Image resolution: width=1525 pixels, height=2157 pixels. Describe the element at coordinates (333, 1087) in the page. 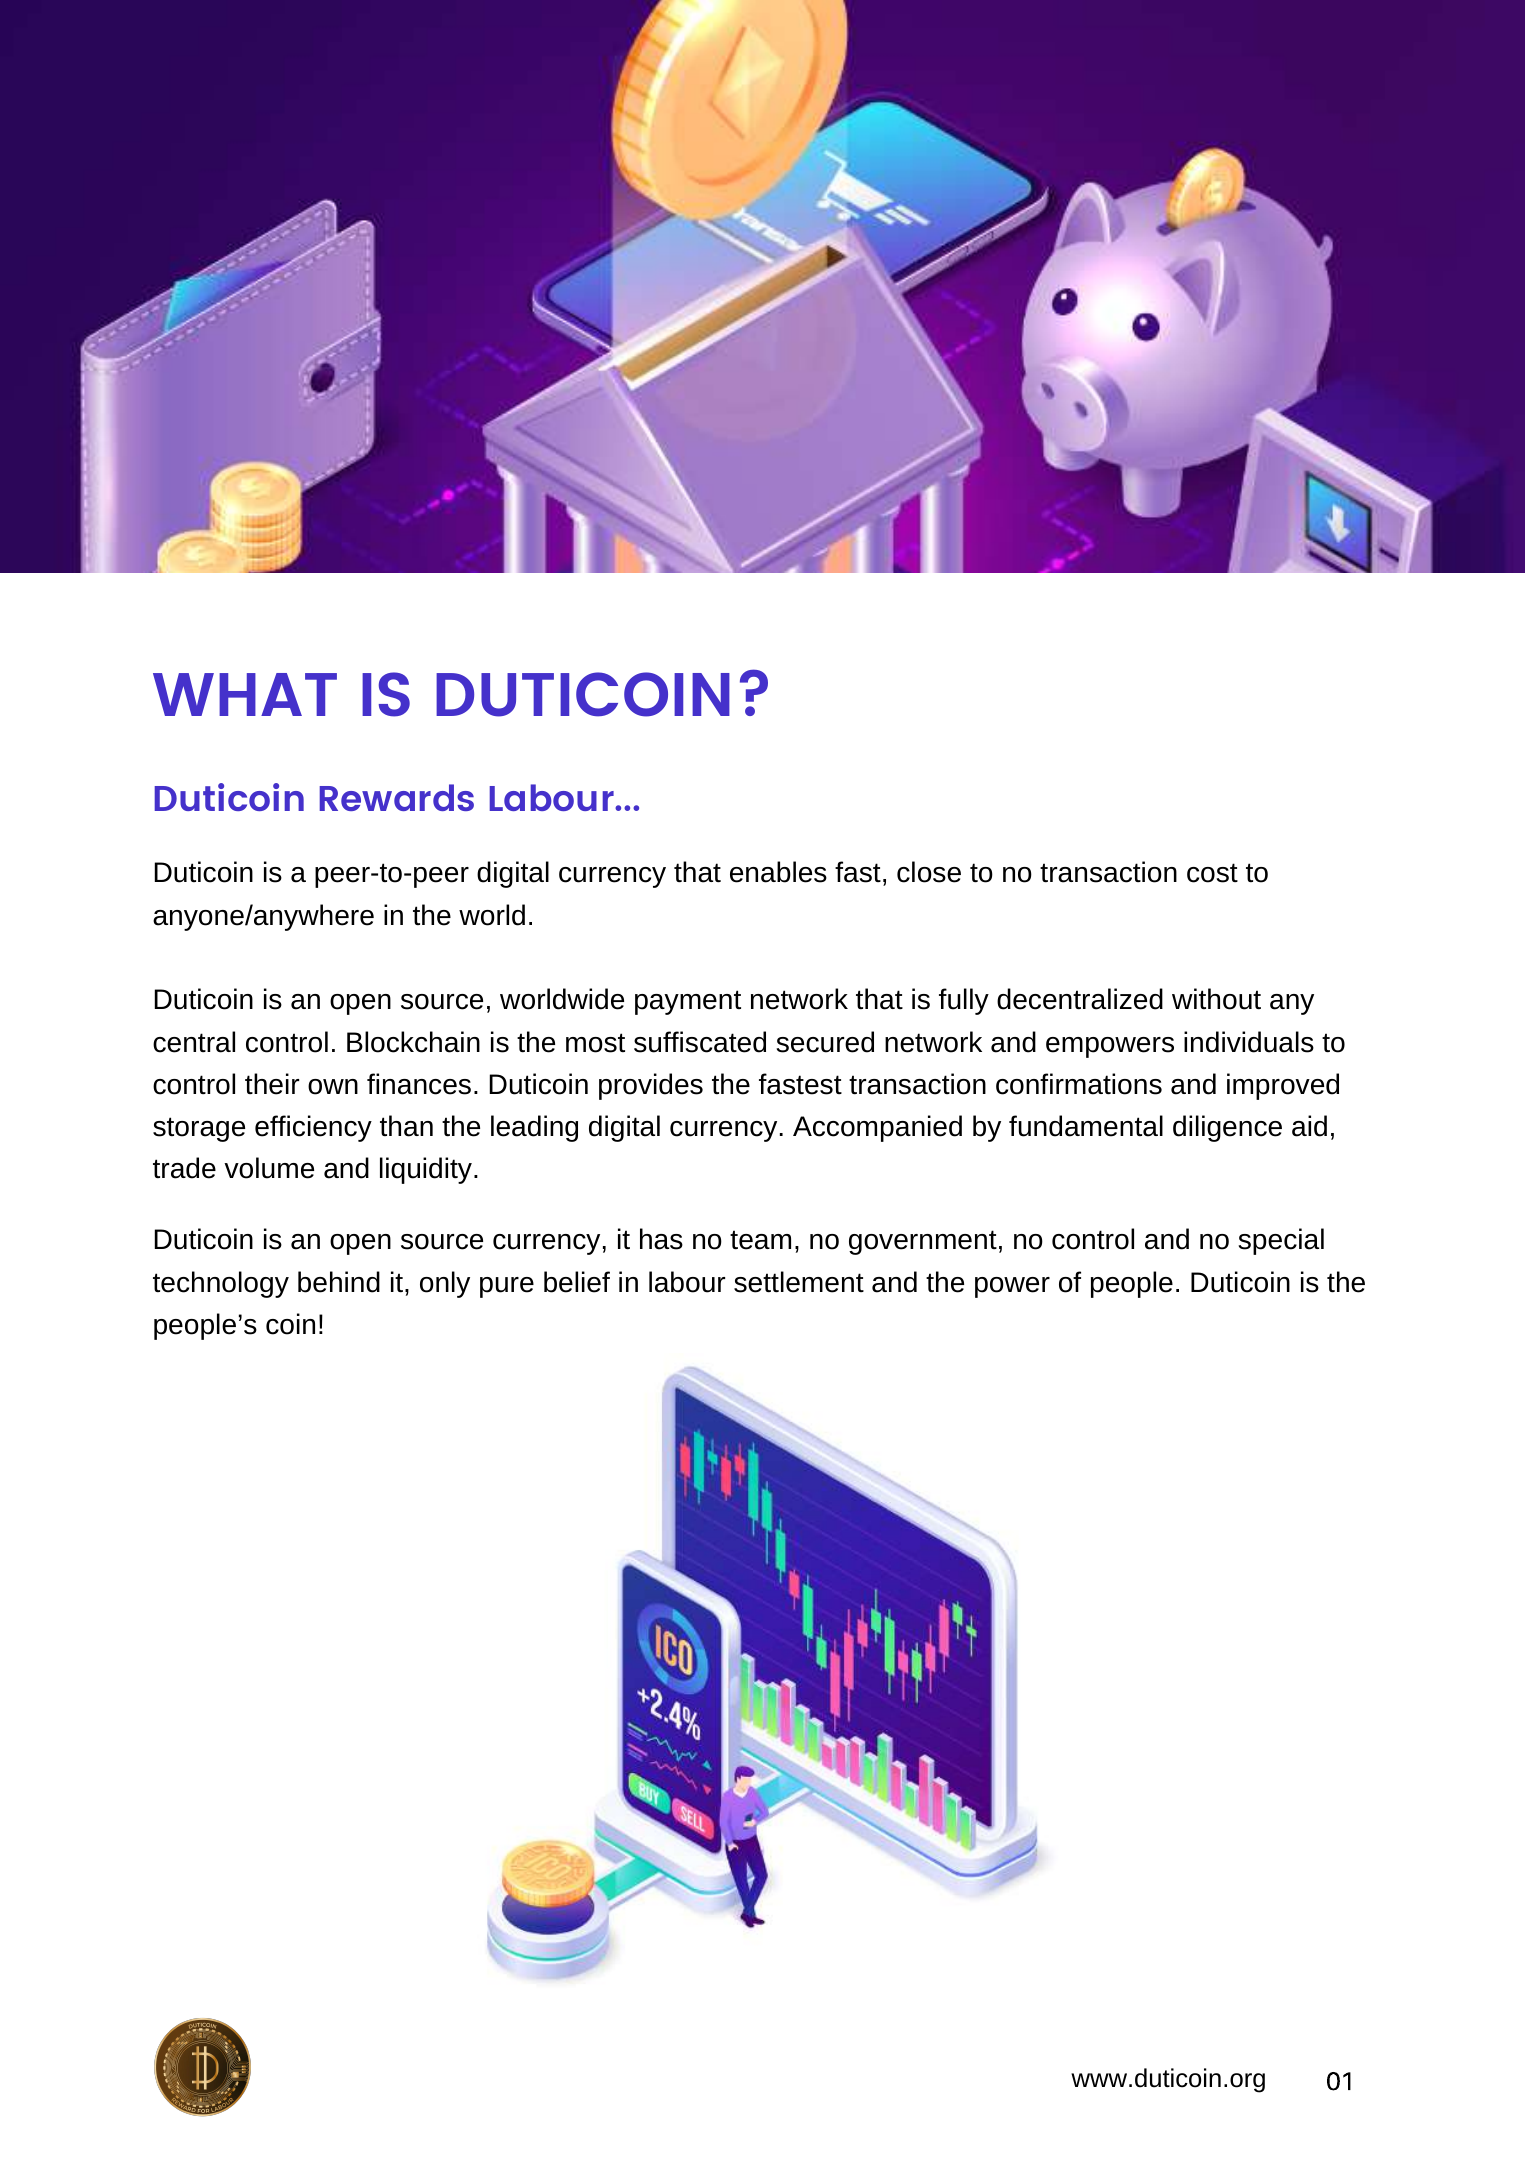

I see `own` at that location.
